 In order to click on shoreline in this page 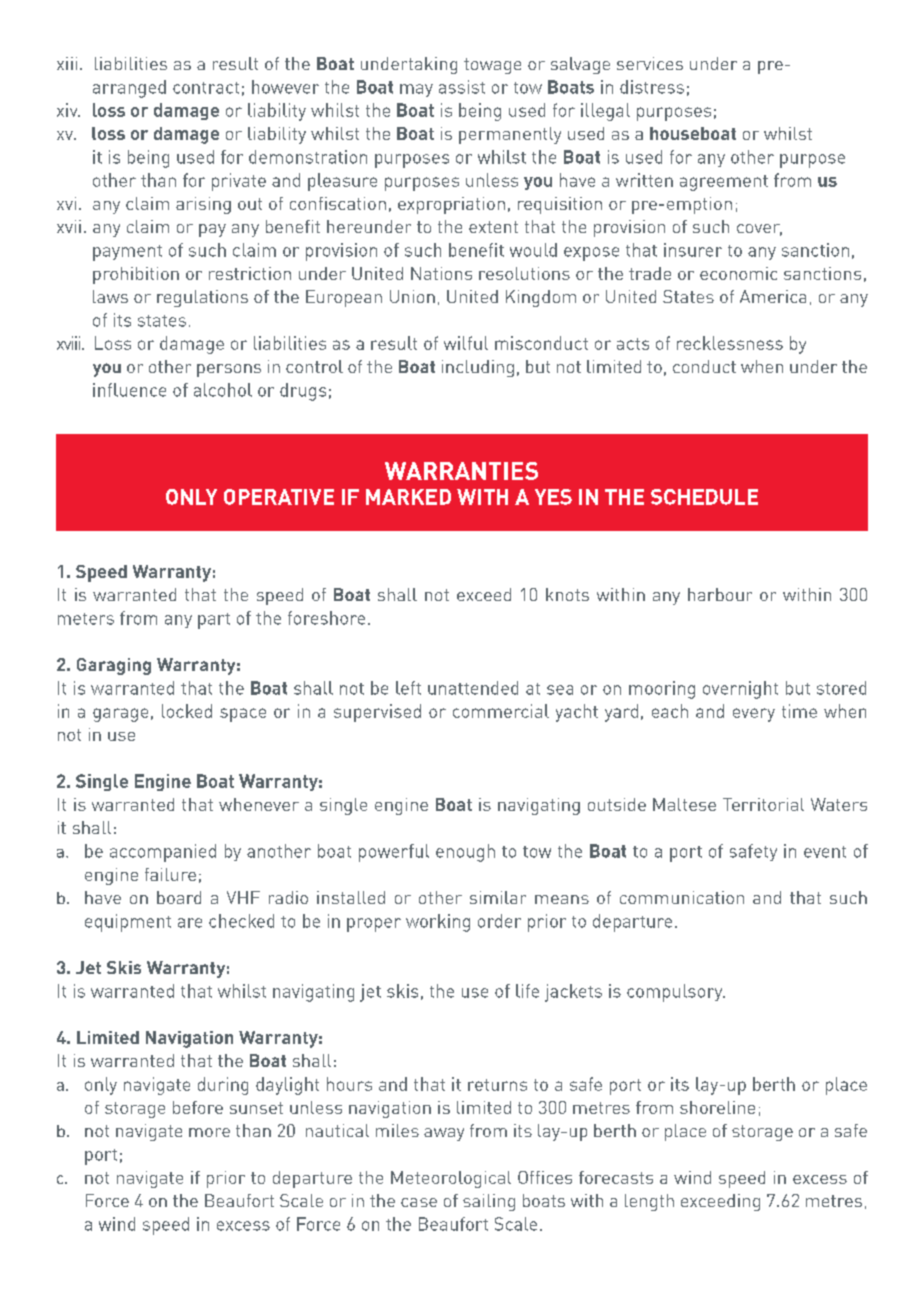, I will do `click(717, 1107)`.
